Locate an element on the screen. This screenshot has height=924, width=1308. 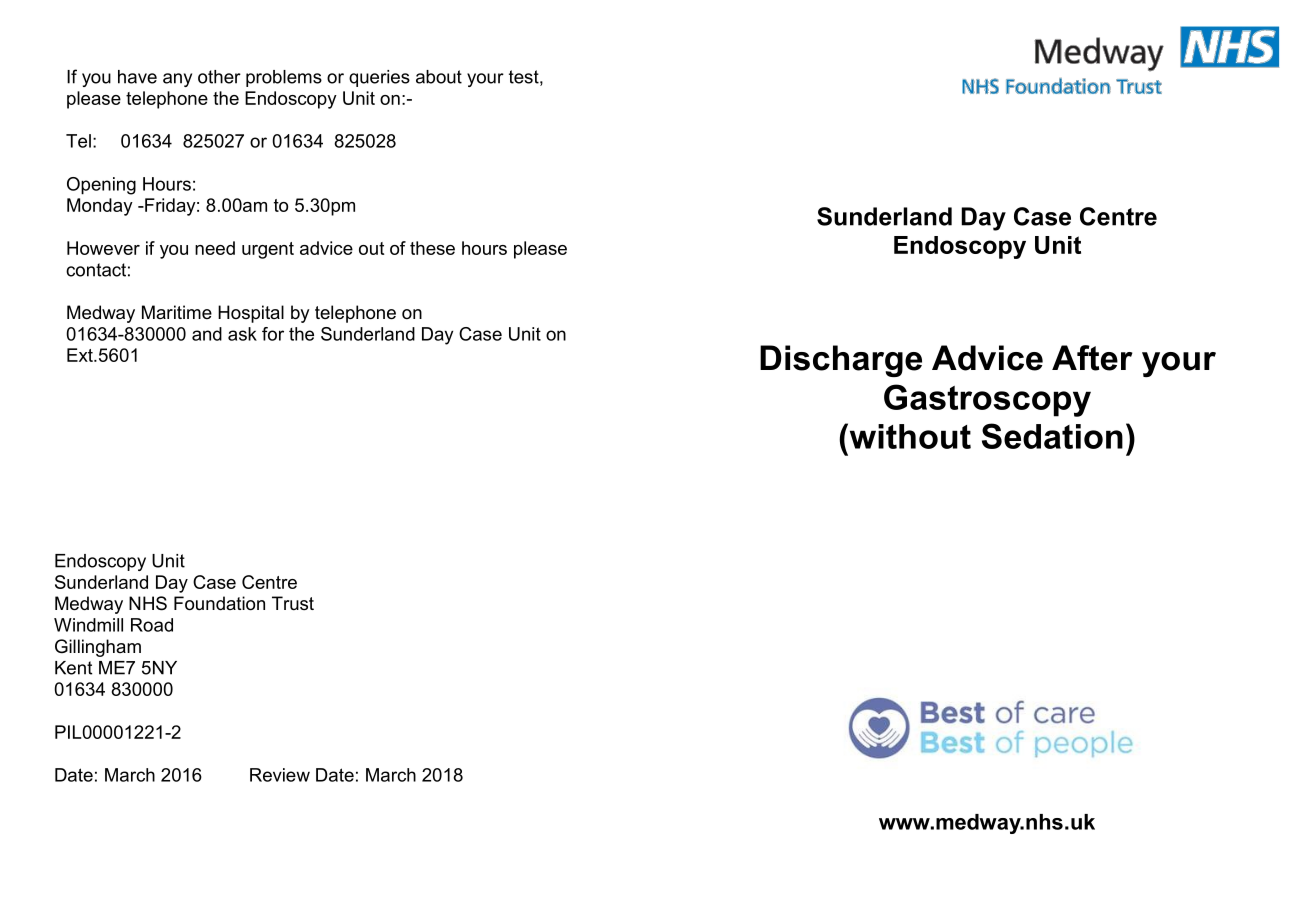
Road is located at coordinates (152, 625).
